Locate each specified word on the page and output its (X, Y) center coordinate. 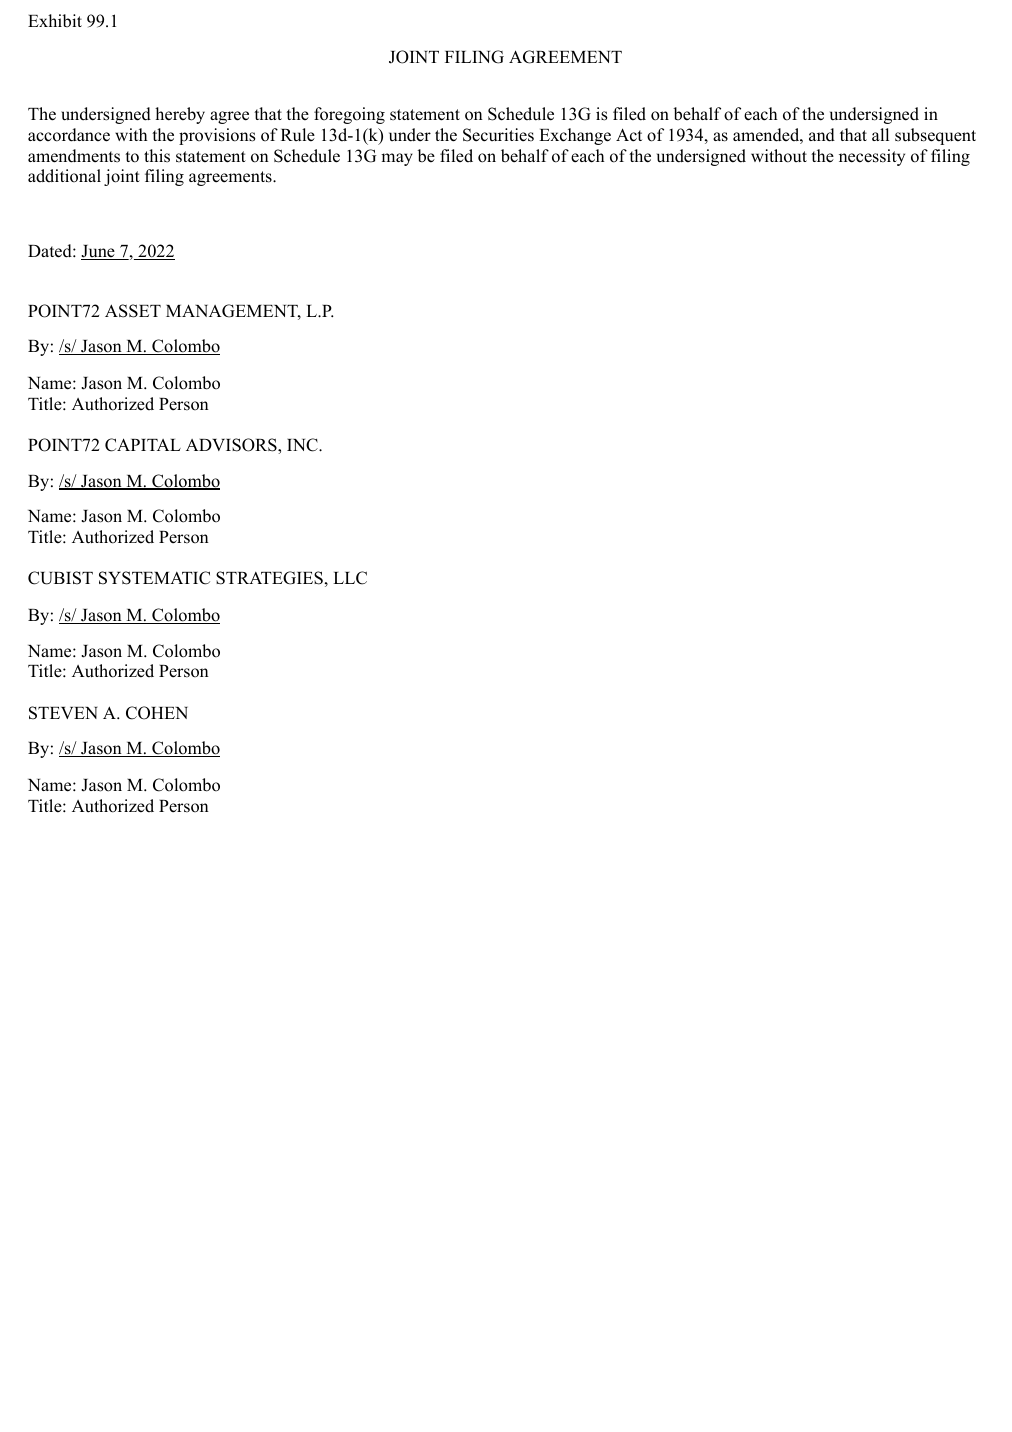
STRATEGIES (270, 578)
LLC (350, 578)
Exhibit (55, 20)
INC (303, 445)
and (822, 135)
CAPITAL (143, 445)
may (397, 159)
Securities (498, 135)
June (99, 252)
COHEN (157, 713)
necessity (872, 157)
